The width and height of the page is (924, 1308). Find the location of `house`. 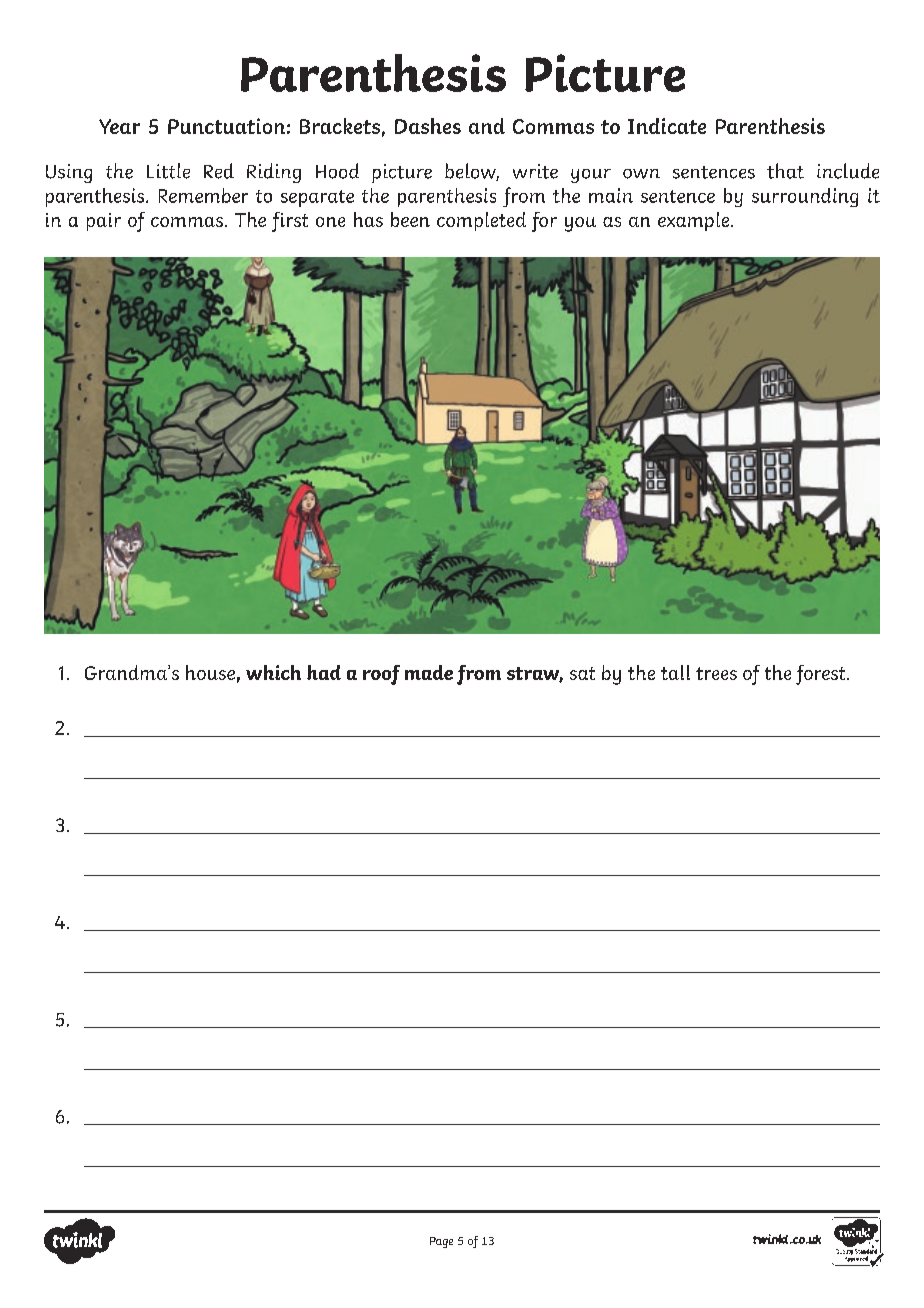

house is located at coordinates (210, 672).
